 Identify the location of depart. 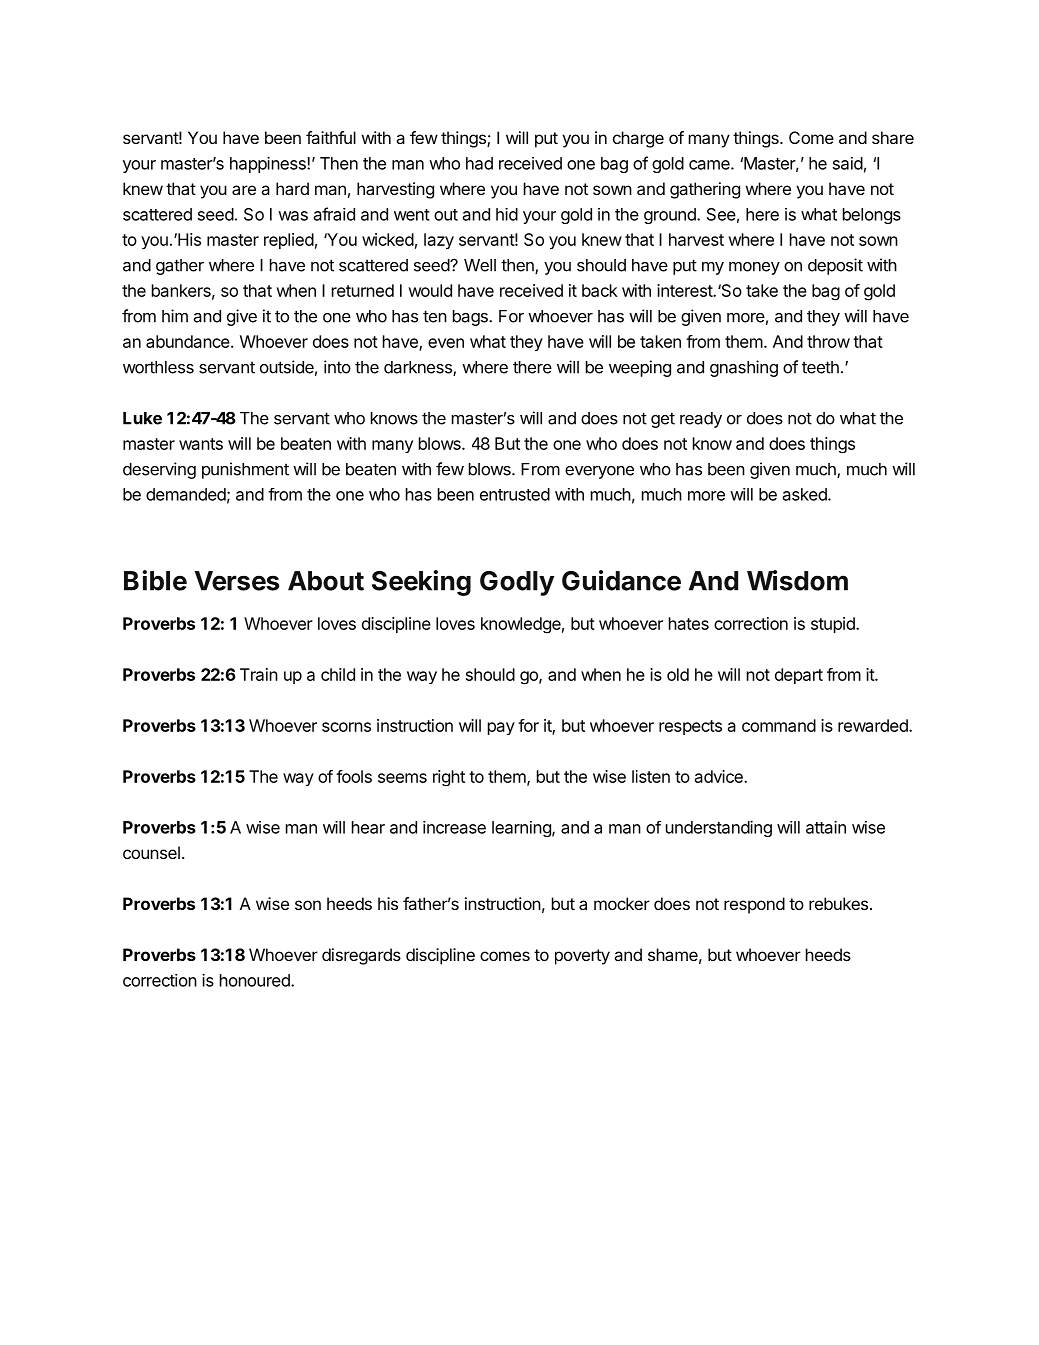
(799, 676).
